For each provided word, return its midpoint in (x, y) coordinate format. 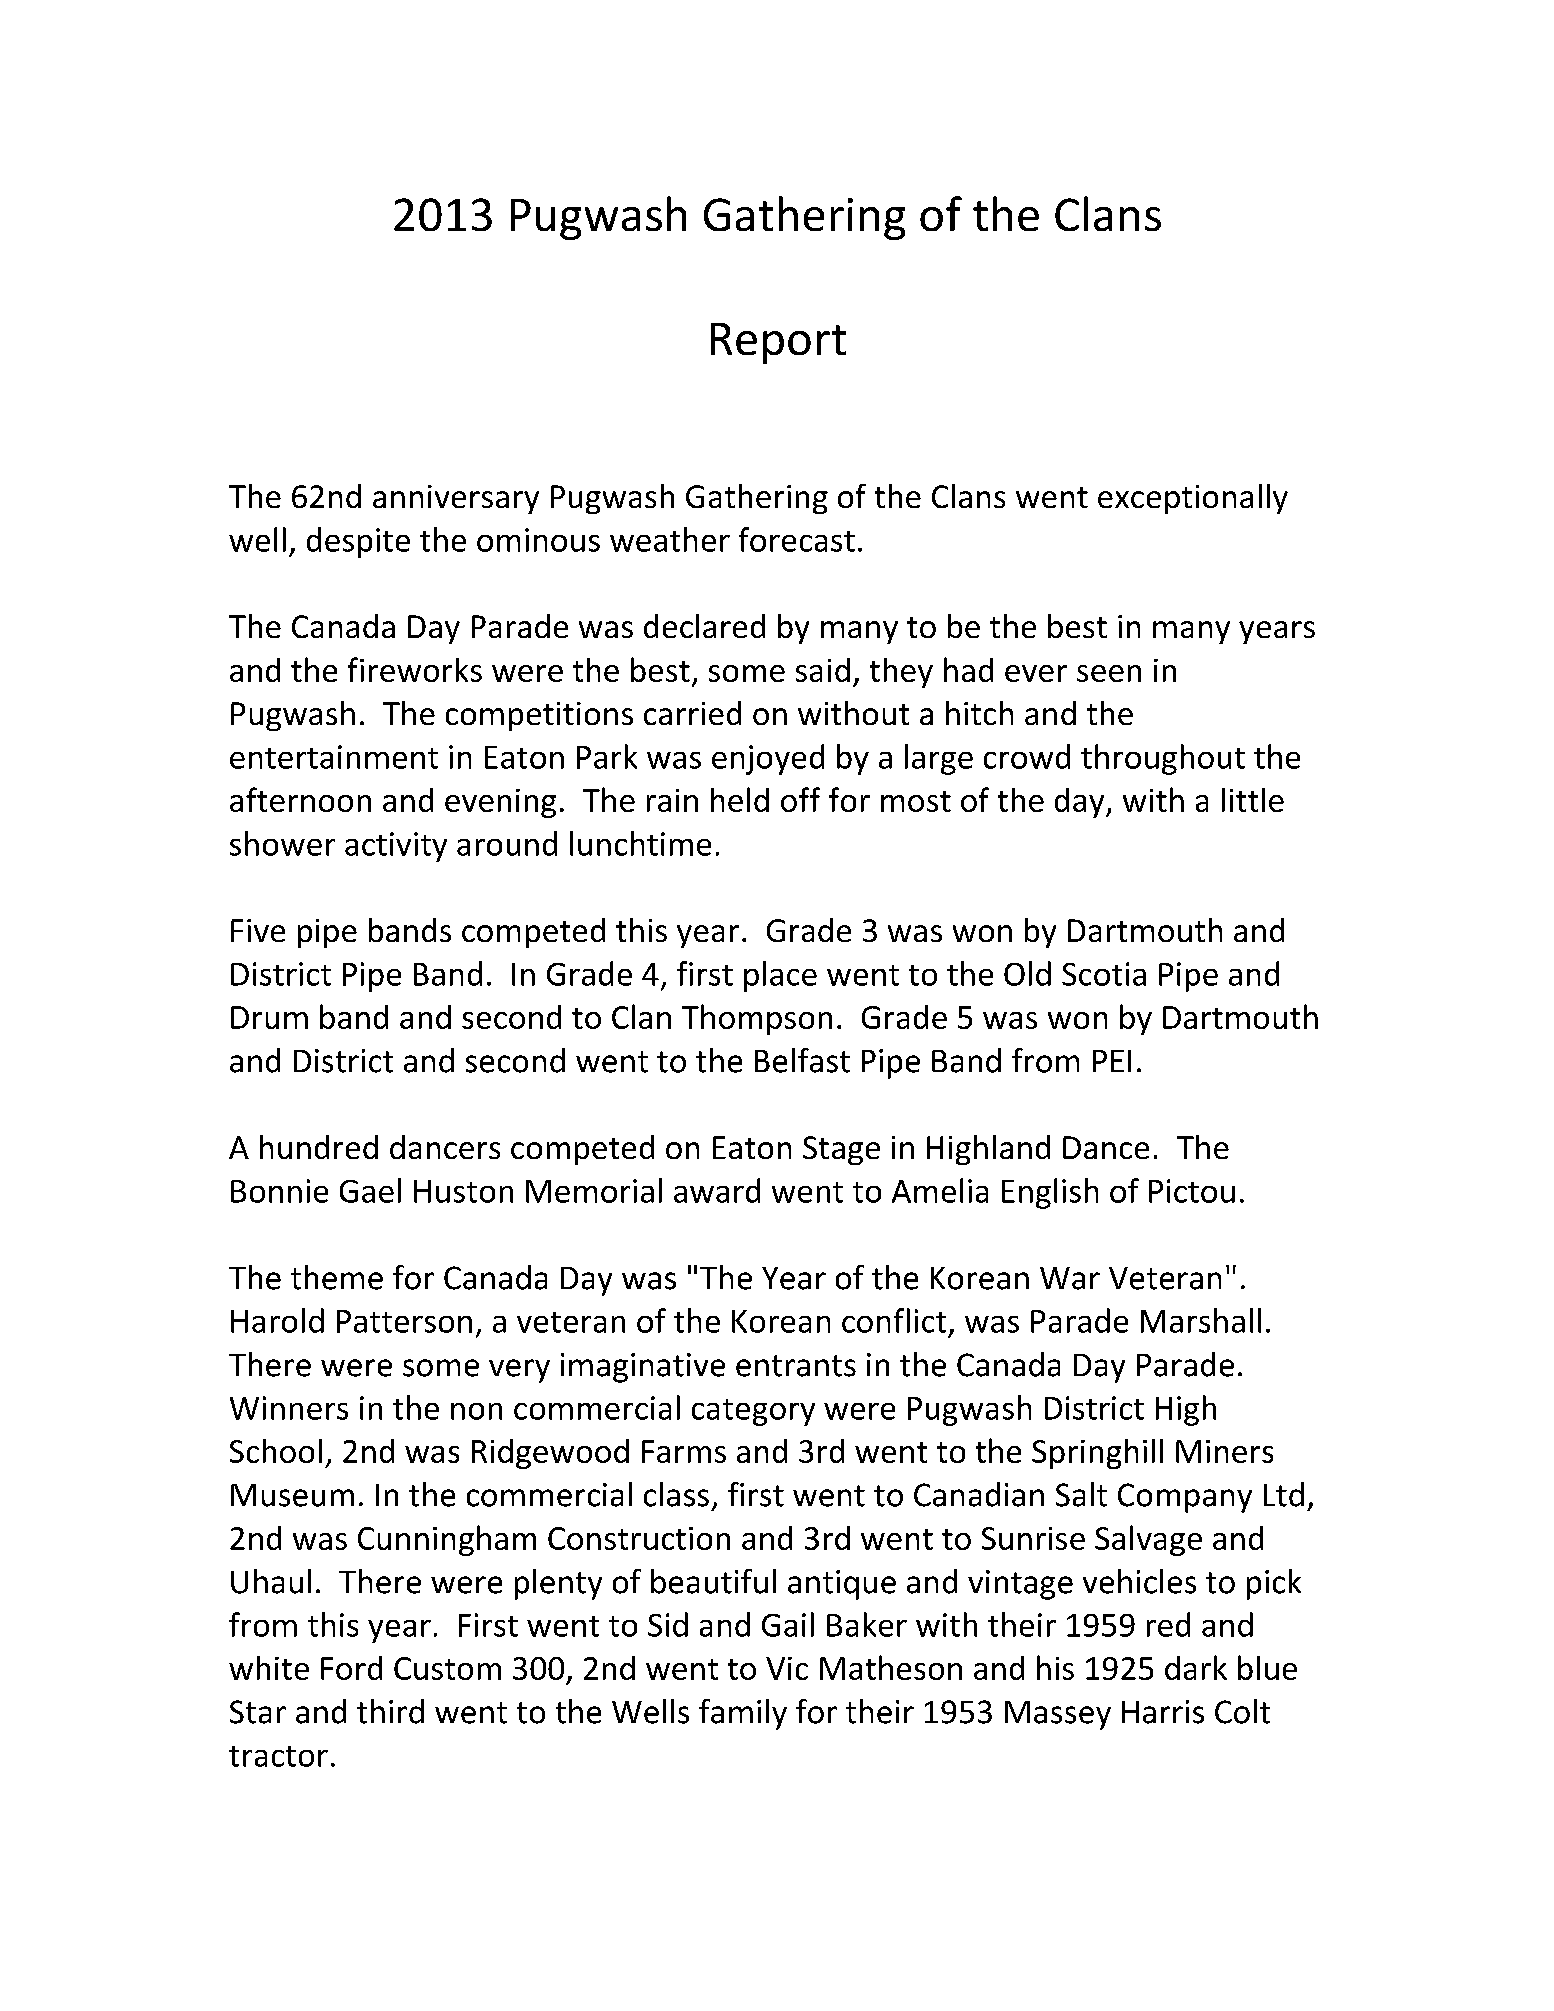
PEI (1112, 1061)
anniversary (456, 499)
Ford (351, 1668)
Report (778, 343)
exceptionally (1193, 499)
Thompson (757, 1019)
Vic (787, 1668)
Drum (269, 1017)
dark (1196, 1667)
